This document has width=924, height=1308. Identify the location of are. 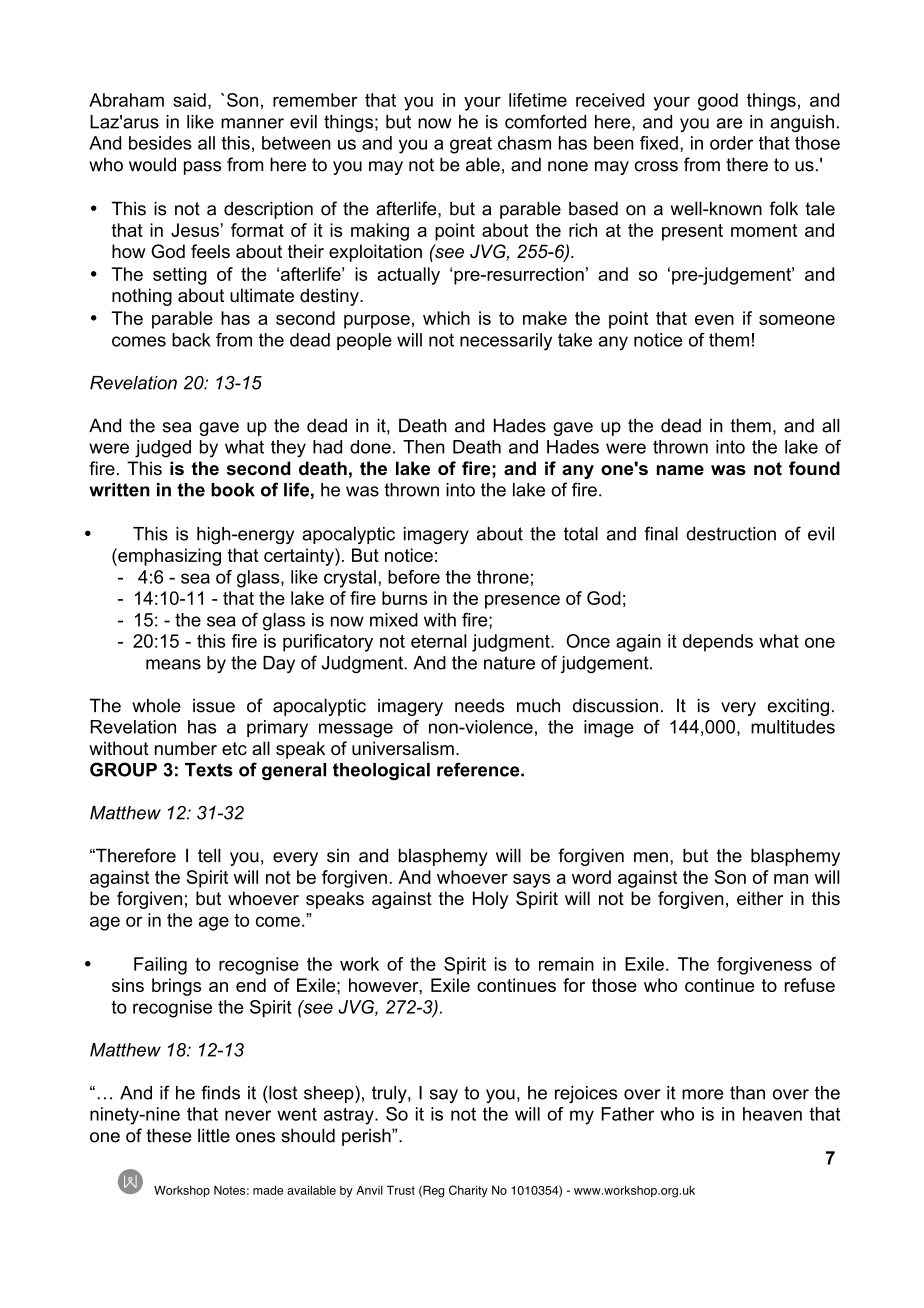
(729, 123).
